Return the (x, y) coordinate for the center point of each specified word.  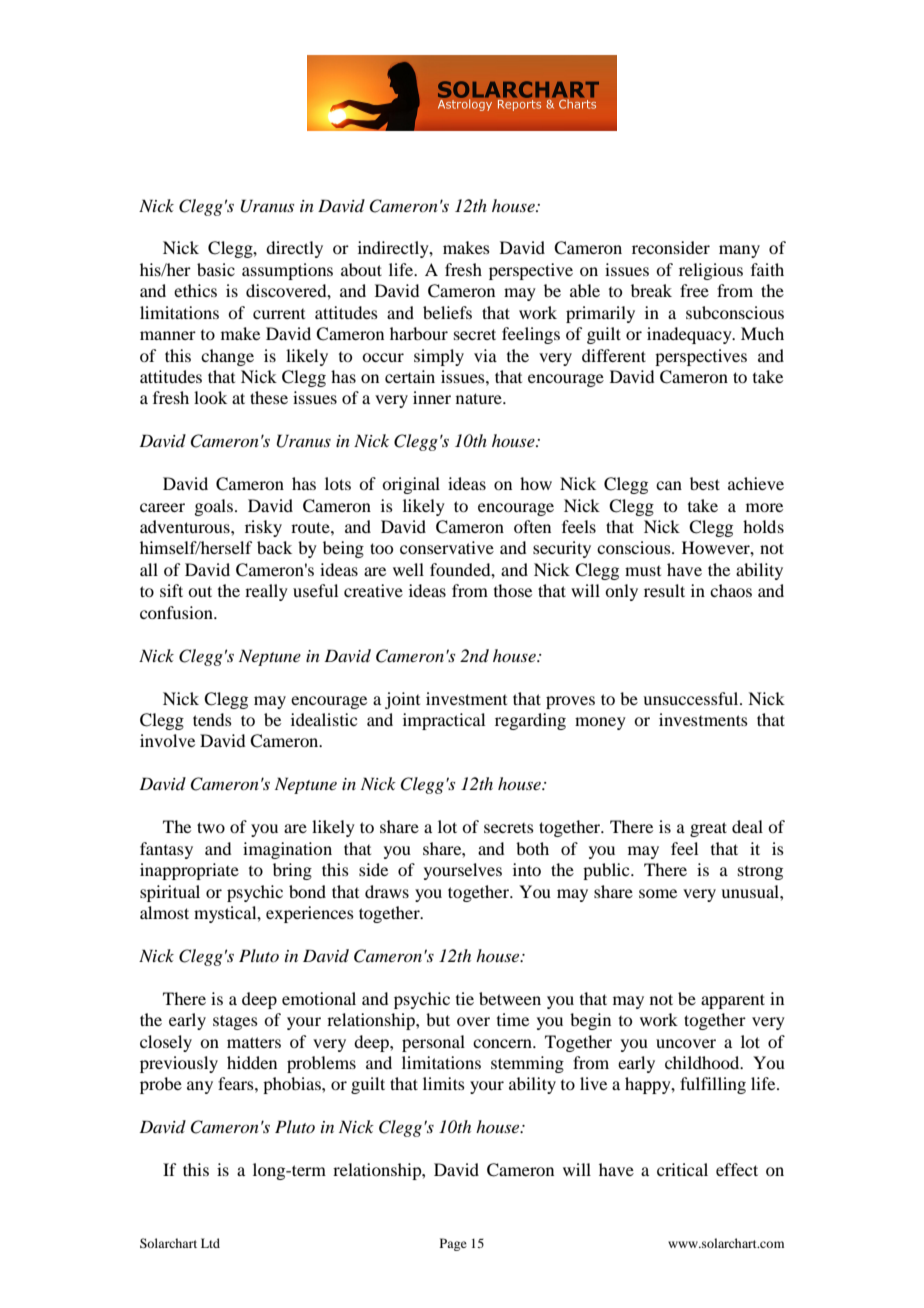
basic (216, 269)
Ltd (210, 1243)
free (694, 290)
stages (235, 1022)
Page (453, 1244)
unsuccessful (692, 698)
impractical (444, 721)
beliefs (447, 312)
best (705, 483)
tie (465, 998)
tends (212, 719)
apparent (733, 1001)
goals (213, 507)
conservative (447, 547)
